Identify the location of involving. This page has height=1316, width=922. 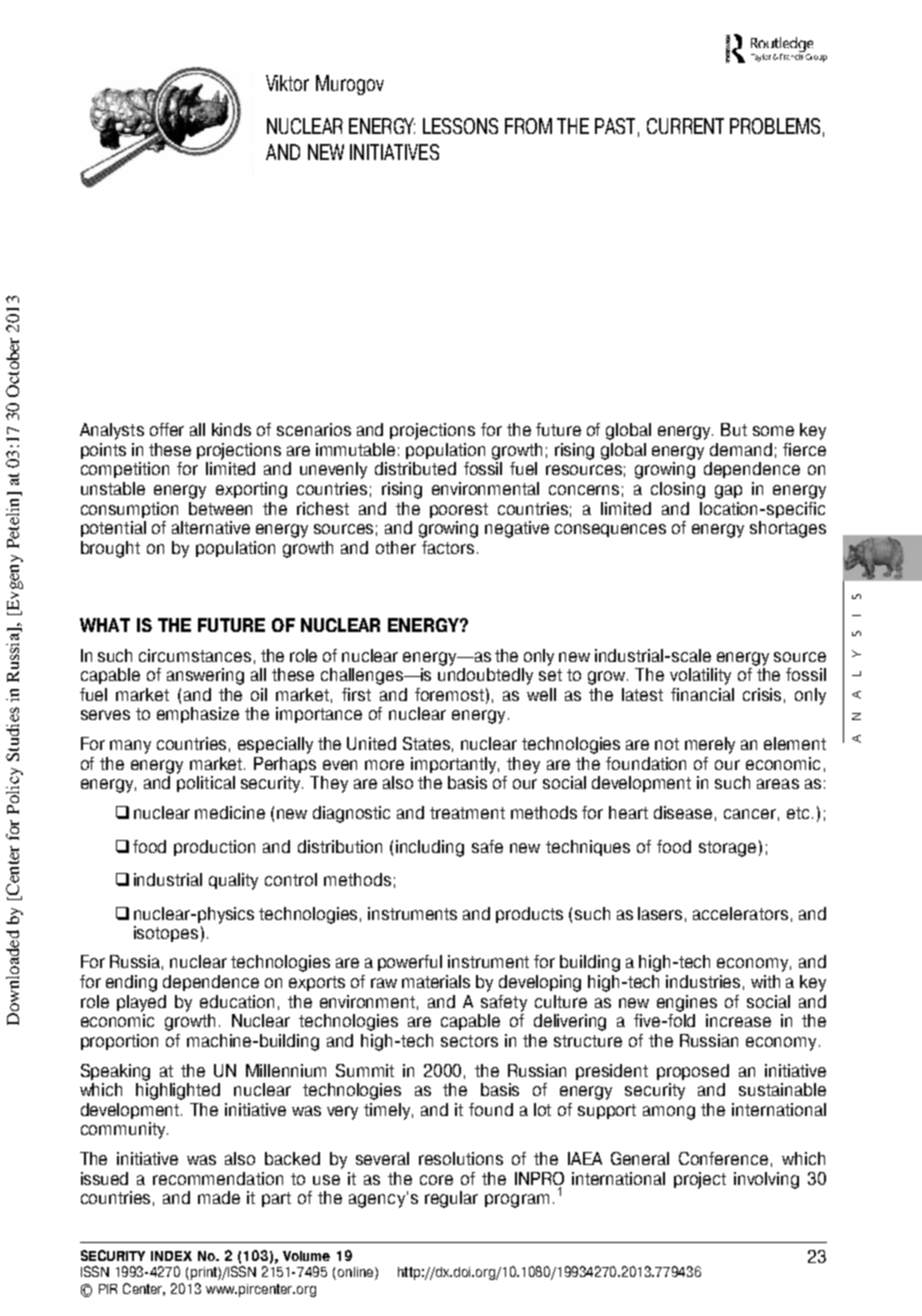
(766, 1180).
